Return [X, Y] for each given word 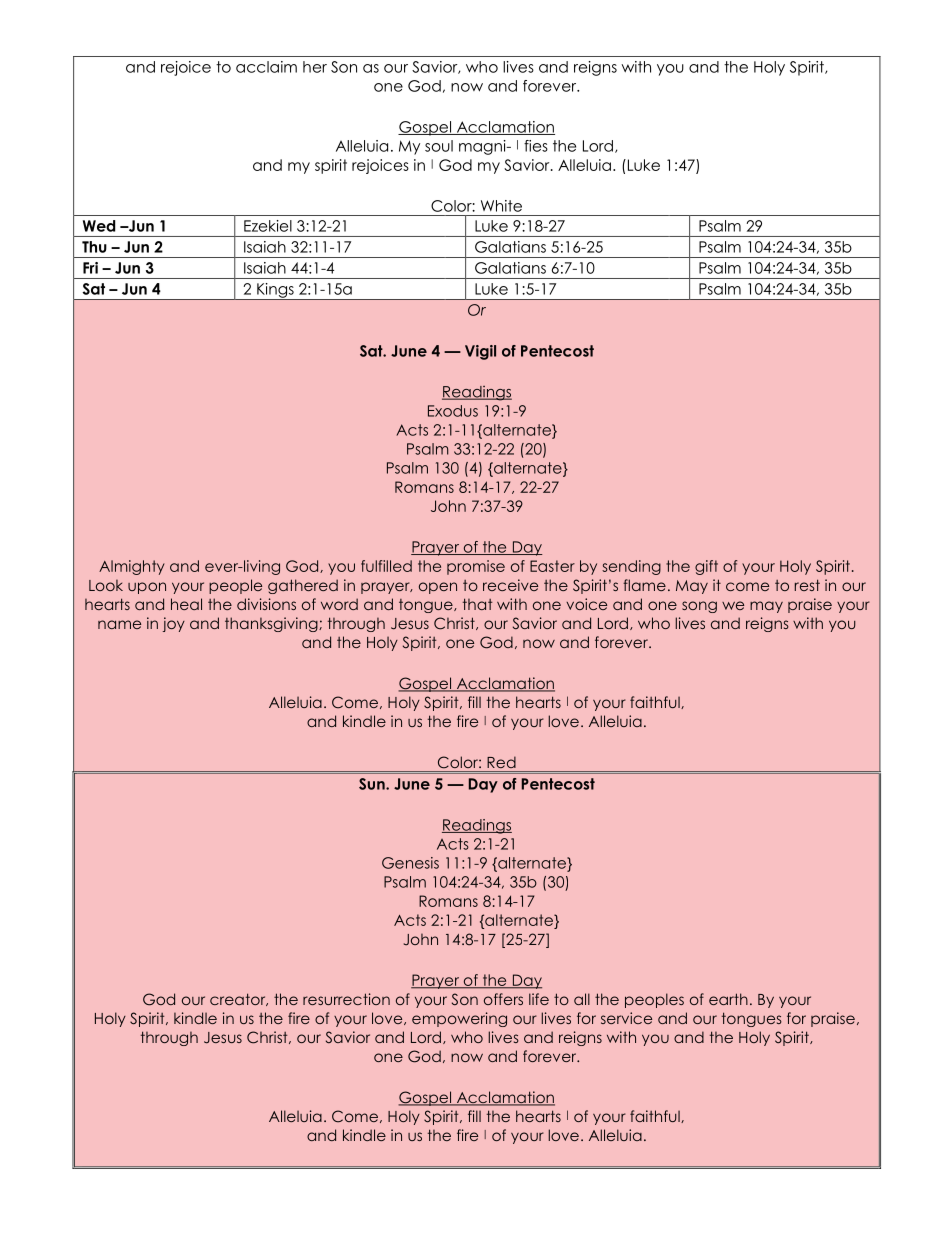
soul [439, 146]
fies [536, 146]
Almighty [132, 567]
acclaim [266, 67]
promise [476, 567]
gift [706, 567]
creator [239, 999]
